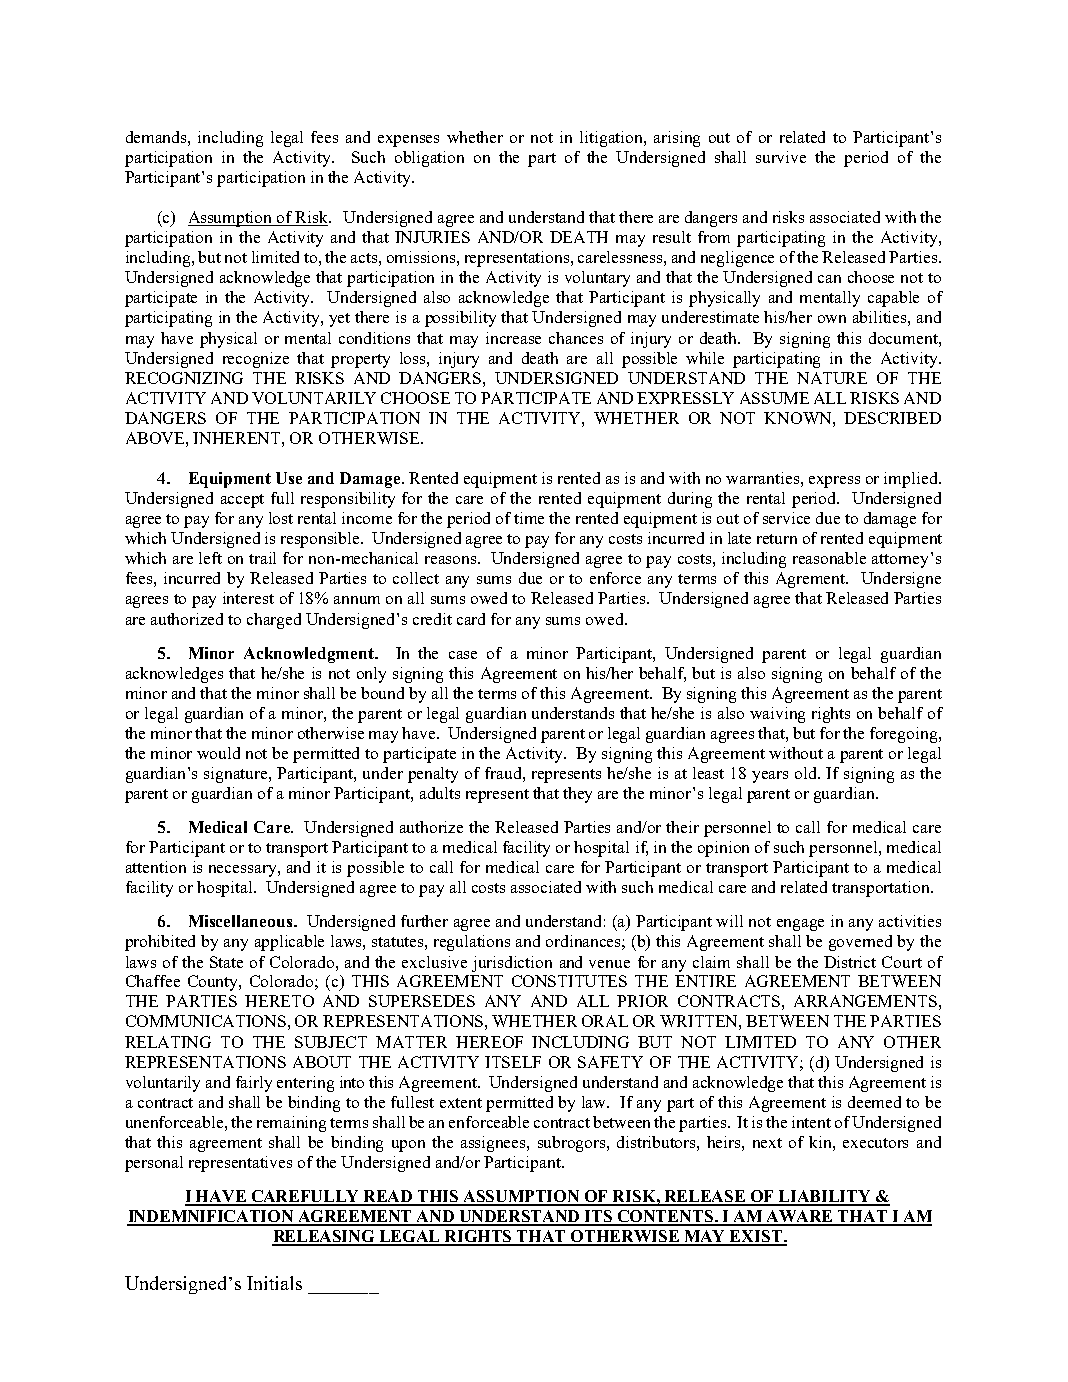  Describe the element at coordinates (211, 1217) in the document. I see `INDEMNIFICATION` at that location.
